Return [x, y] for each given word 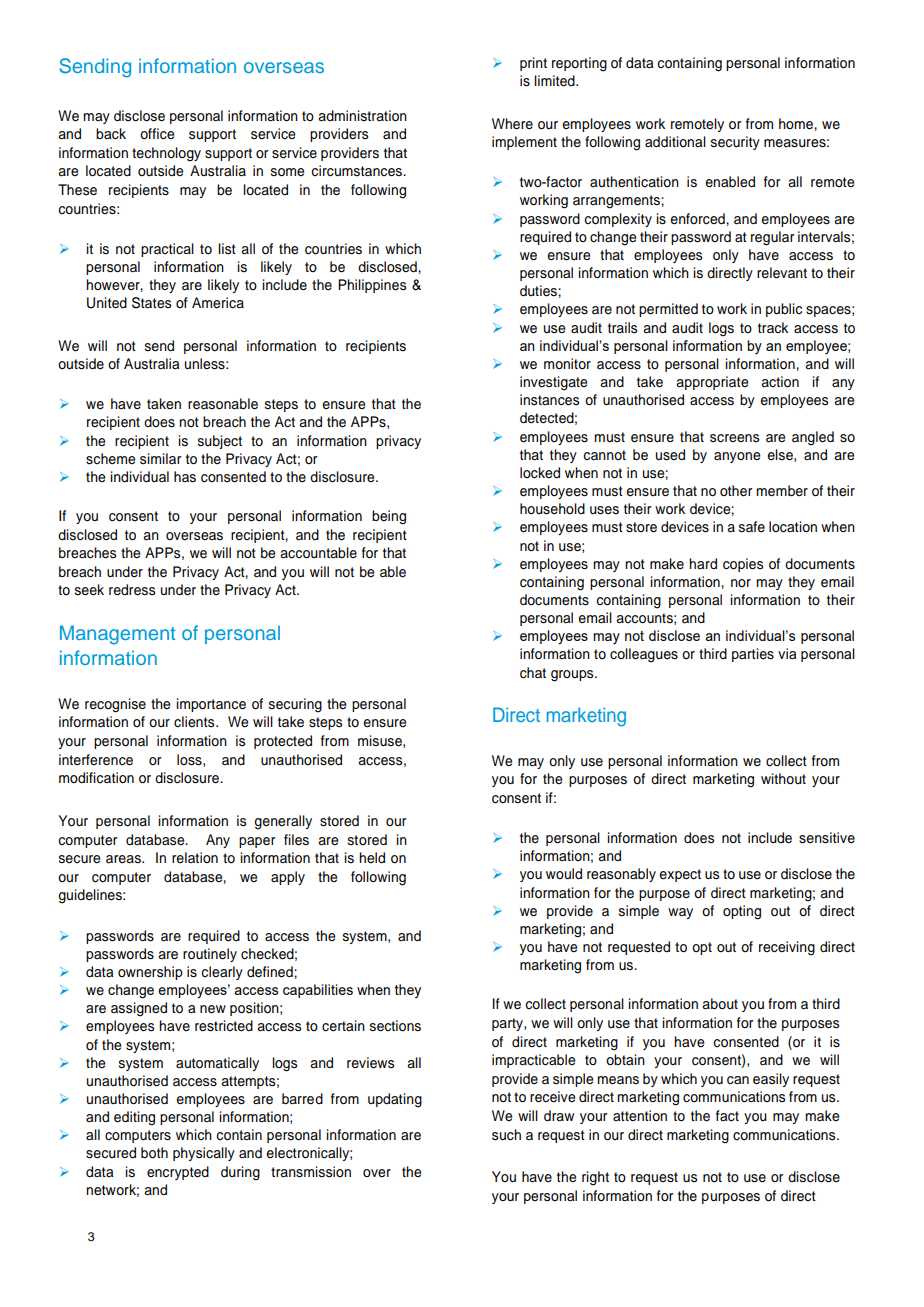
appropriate [712, 383]
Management [118, 635]
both [154, 1153]
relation [195, 857]
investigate [554, 383]
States [151, 303]
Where [512, 124]
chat [533, 673]
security [735, 143]
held [372, 858]
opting [742, 912]
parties [753, 655]
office [157, 134]
